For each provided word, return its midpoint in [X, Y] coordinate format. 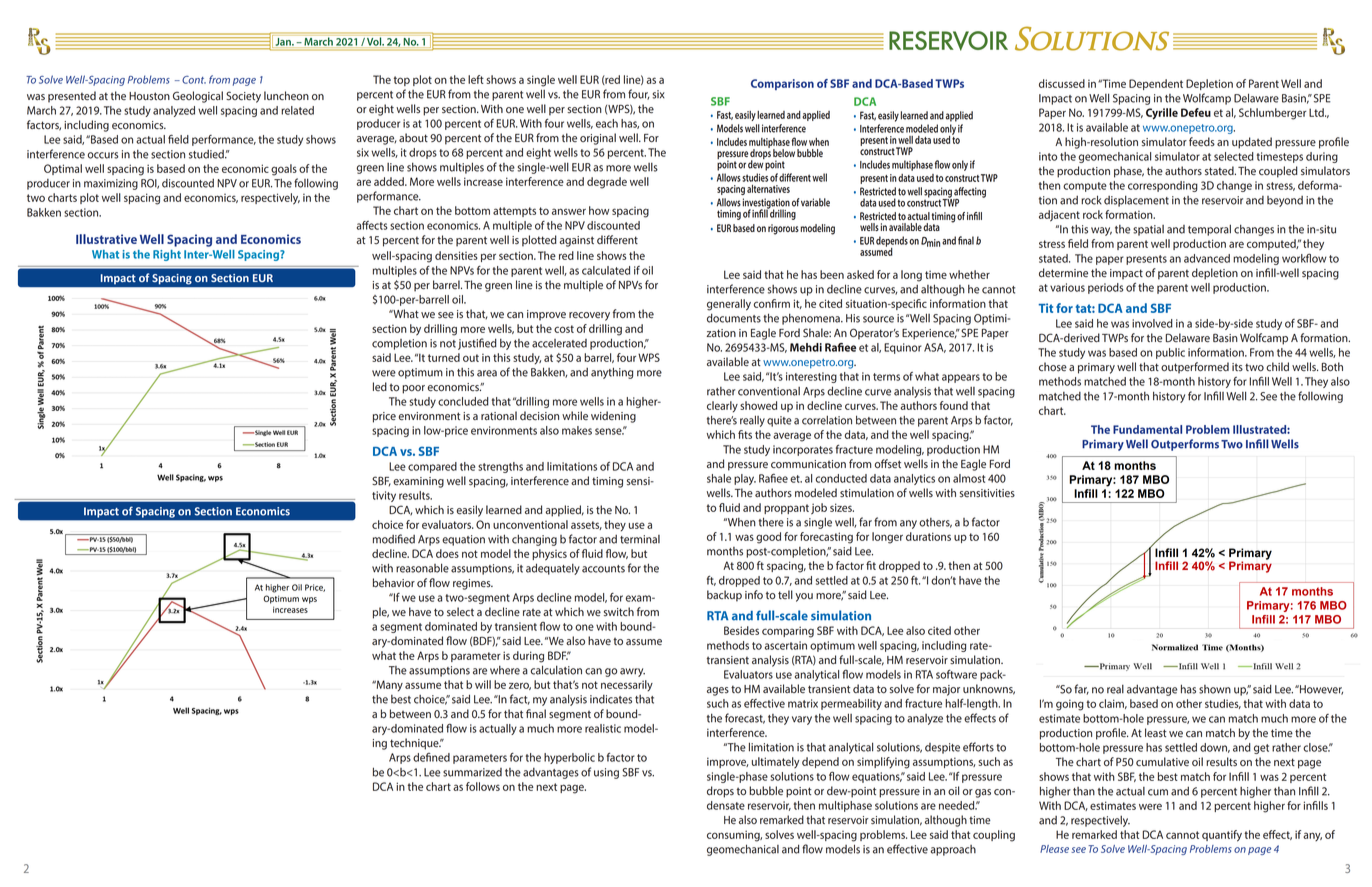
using [606, 773]
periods [1105, 288]
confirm [772, 303]
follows [483, 786]
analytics [914, 479]
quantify [1222, 836]
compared [432, 467]
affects [372, 225]
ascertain [786, 645]
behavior [394, 583]
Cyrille [1162, 114]
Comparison [782, 84]
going [1070, 705]
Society [243, 97]
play [745, 479]
